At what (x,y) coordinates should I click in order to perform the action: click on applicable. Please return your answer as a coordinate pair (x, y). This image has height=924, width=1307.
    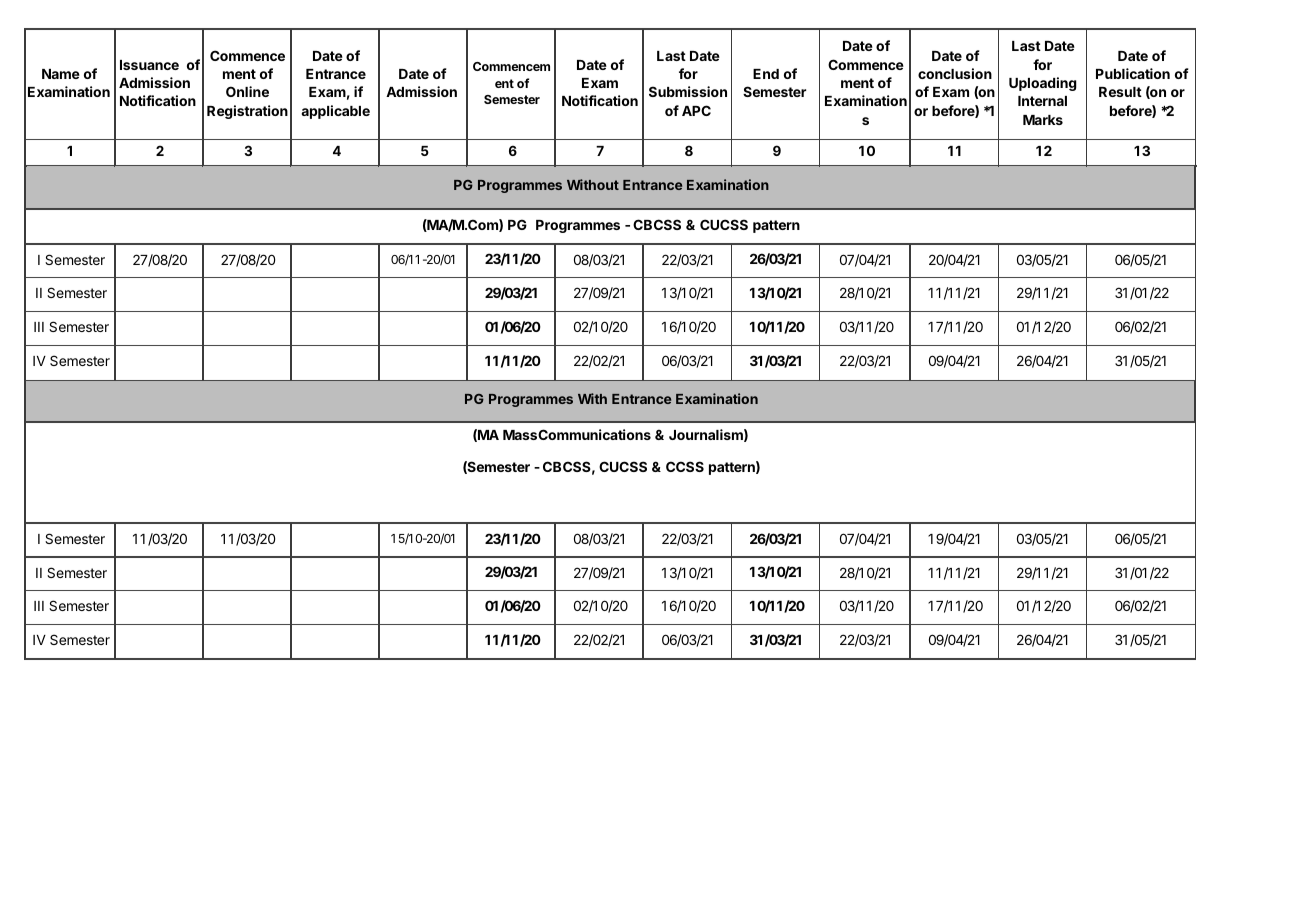
    Looking at the image, I should click on (335, 112).
